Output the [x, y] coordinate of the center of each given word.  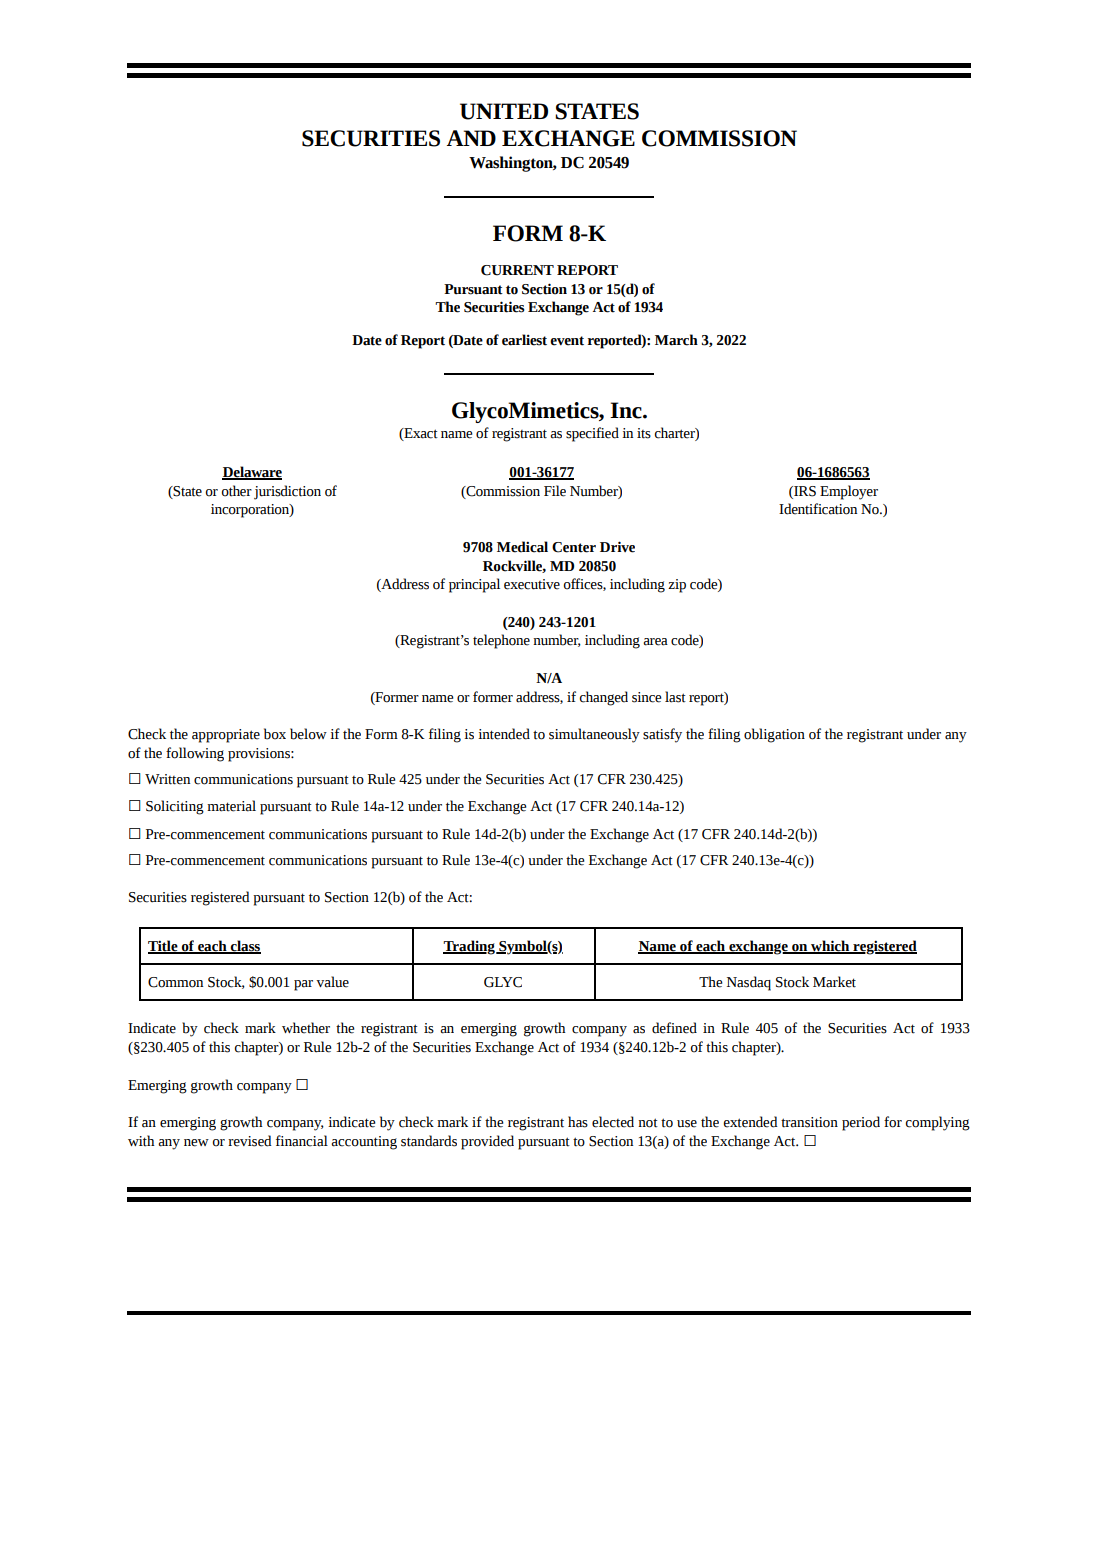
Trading [470, 947]
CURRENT [517, 270]
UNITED [504, 111]
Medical [522, 547]
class [245, 947]
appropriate [226, 736]
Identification [818, 509]
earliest [524, 340]
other [237, 491]
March [676, 340]
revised [250, 1141]
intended [504, 734]
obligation [774, 735]
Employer [849, 492]
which [830, 947]
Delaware [252, 473]
